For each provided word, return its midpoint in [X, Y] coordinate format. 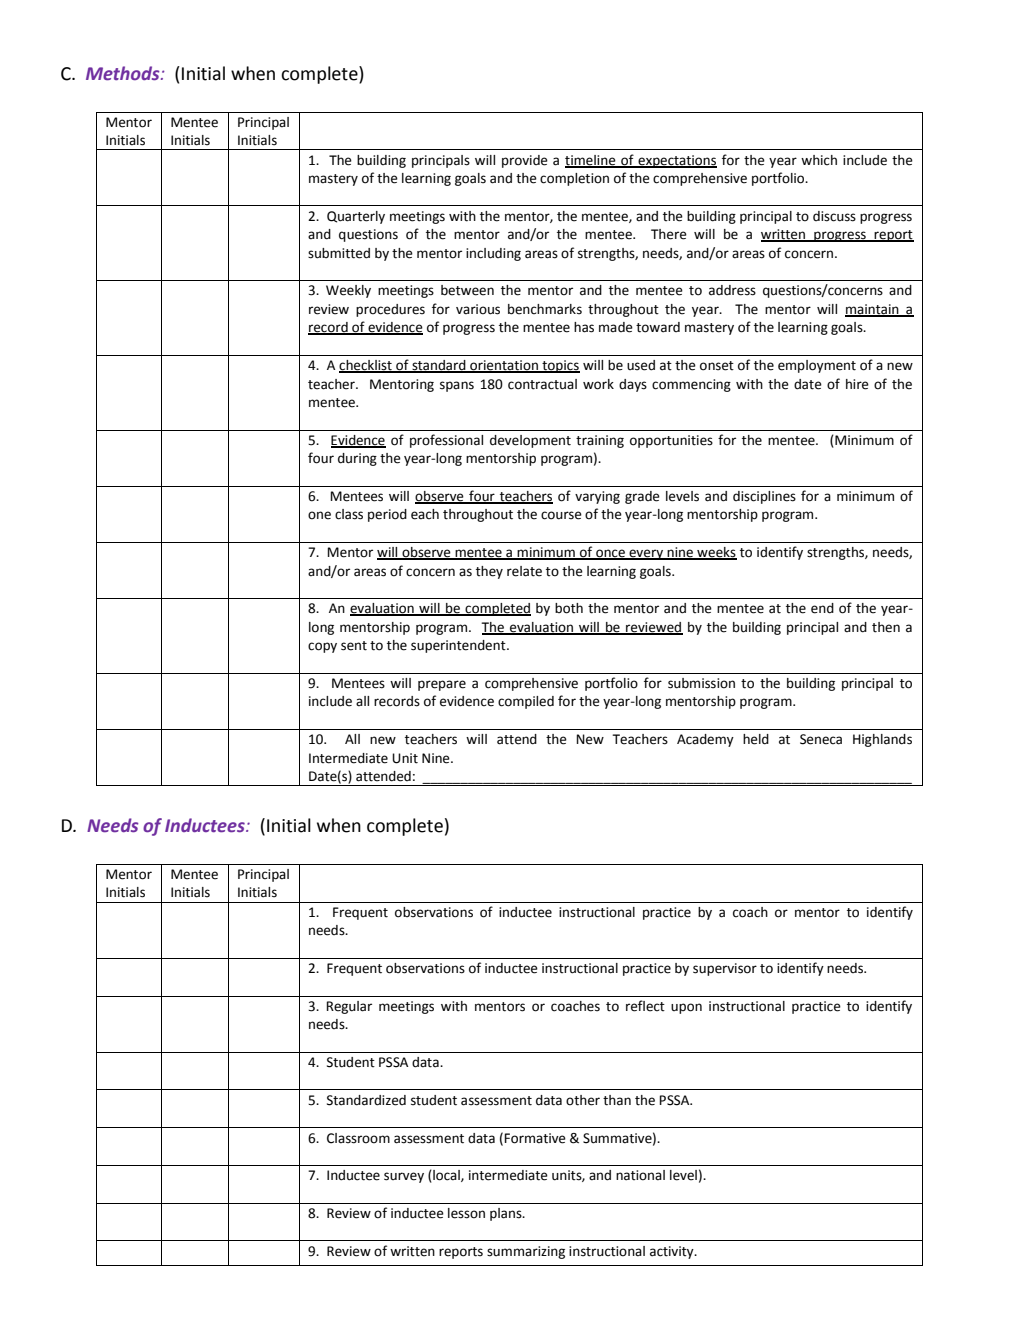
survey [404, 1177]
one [319, 515]
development [530, 441]
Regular [349, 1007]
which [819, 160]
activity [673, 1252]
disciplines [764, 497]
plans [507, 1214]
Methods [124, 73]
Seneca [821, 739]
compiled [526, 702]
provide [525, 161]
